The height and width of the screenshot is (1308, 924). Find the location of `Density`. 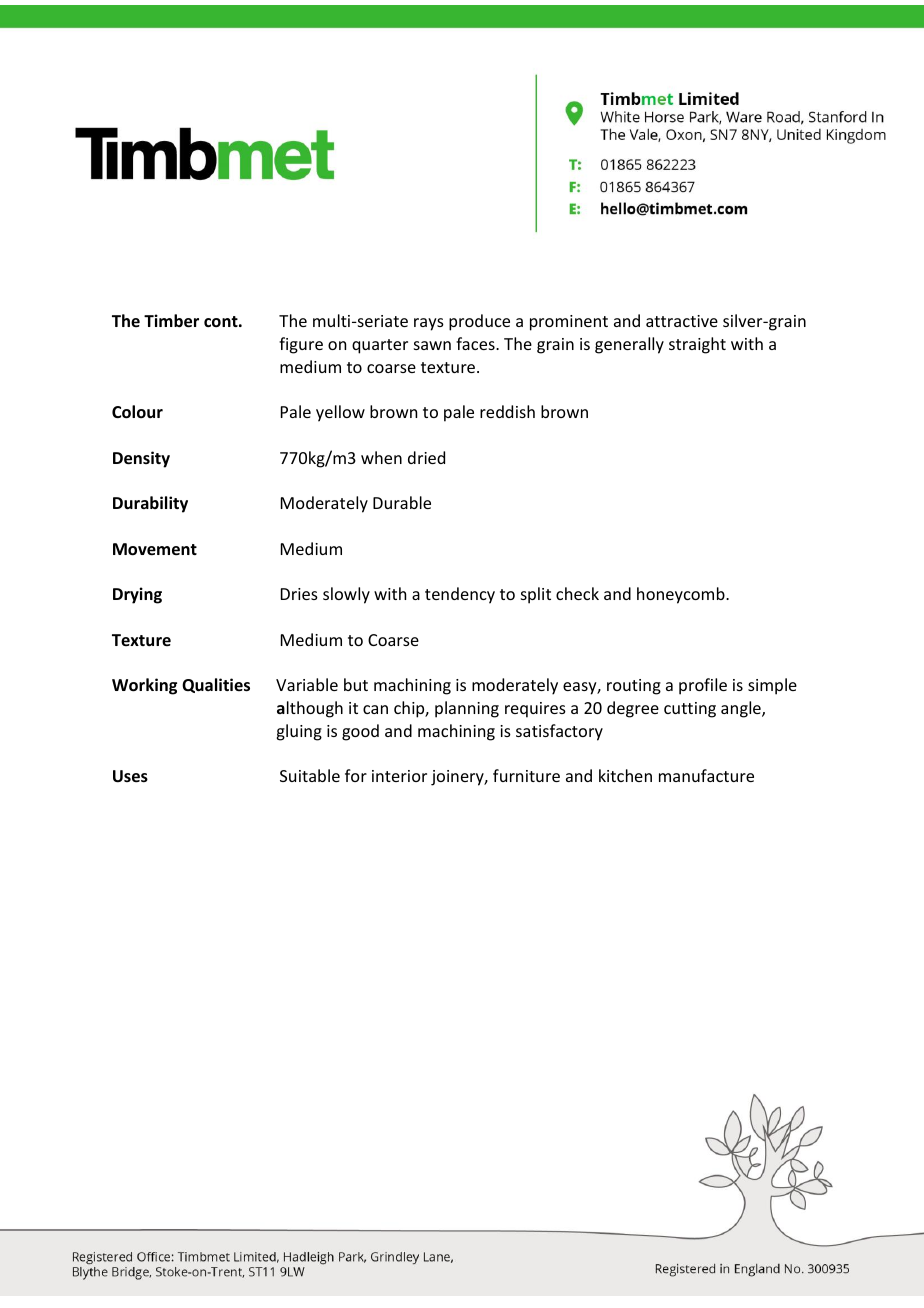

Density is located at coordinates (141, 459).
